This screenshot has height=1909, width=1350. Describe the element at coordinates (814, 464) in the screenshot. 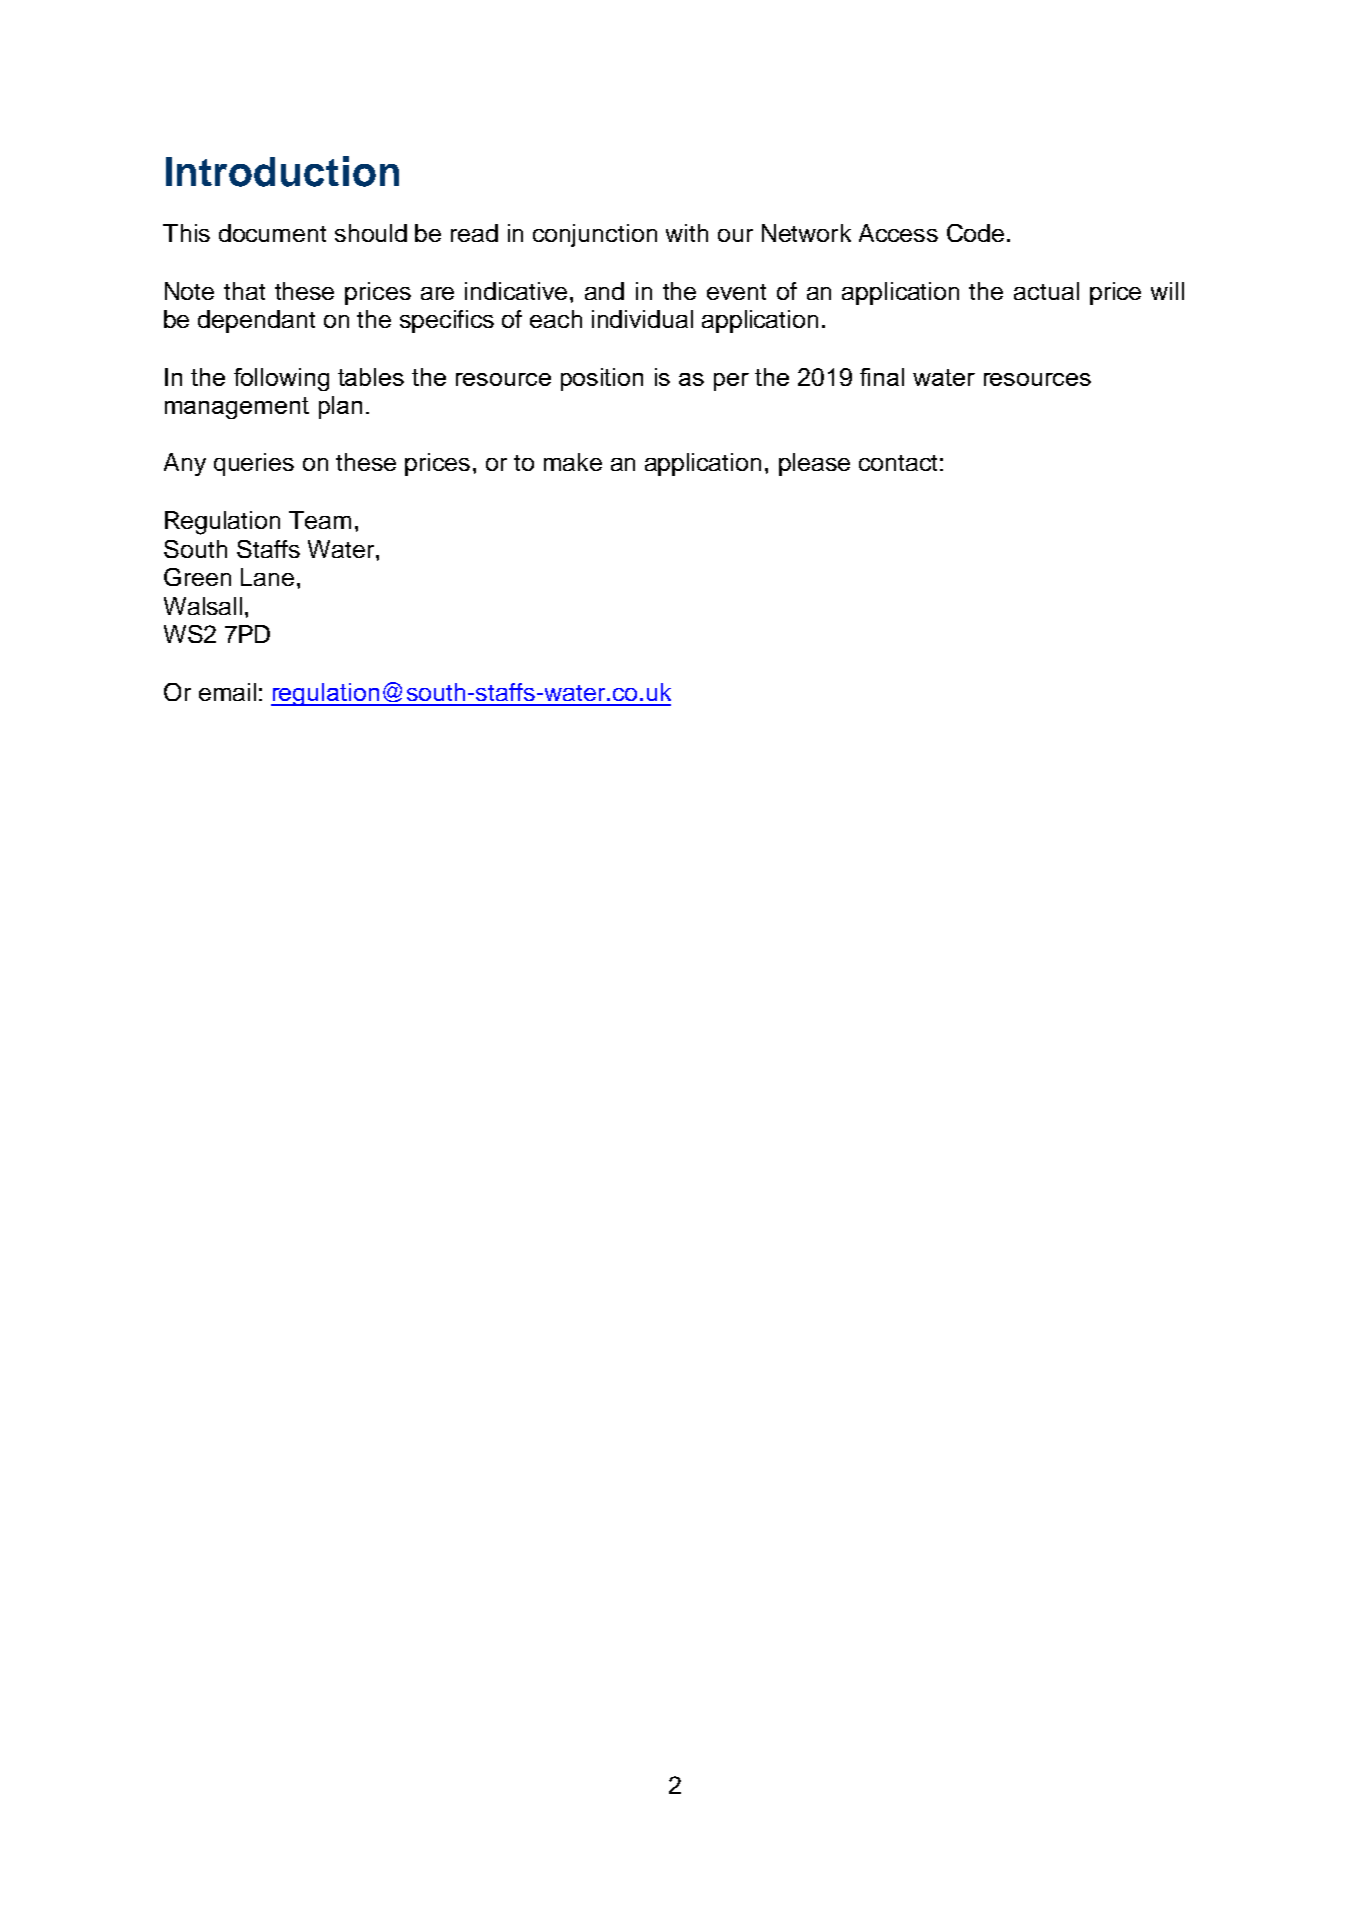

I see `please` at that location.
